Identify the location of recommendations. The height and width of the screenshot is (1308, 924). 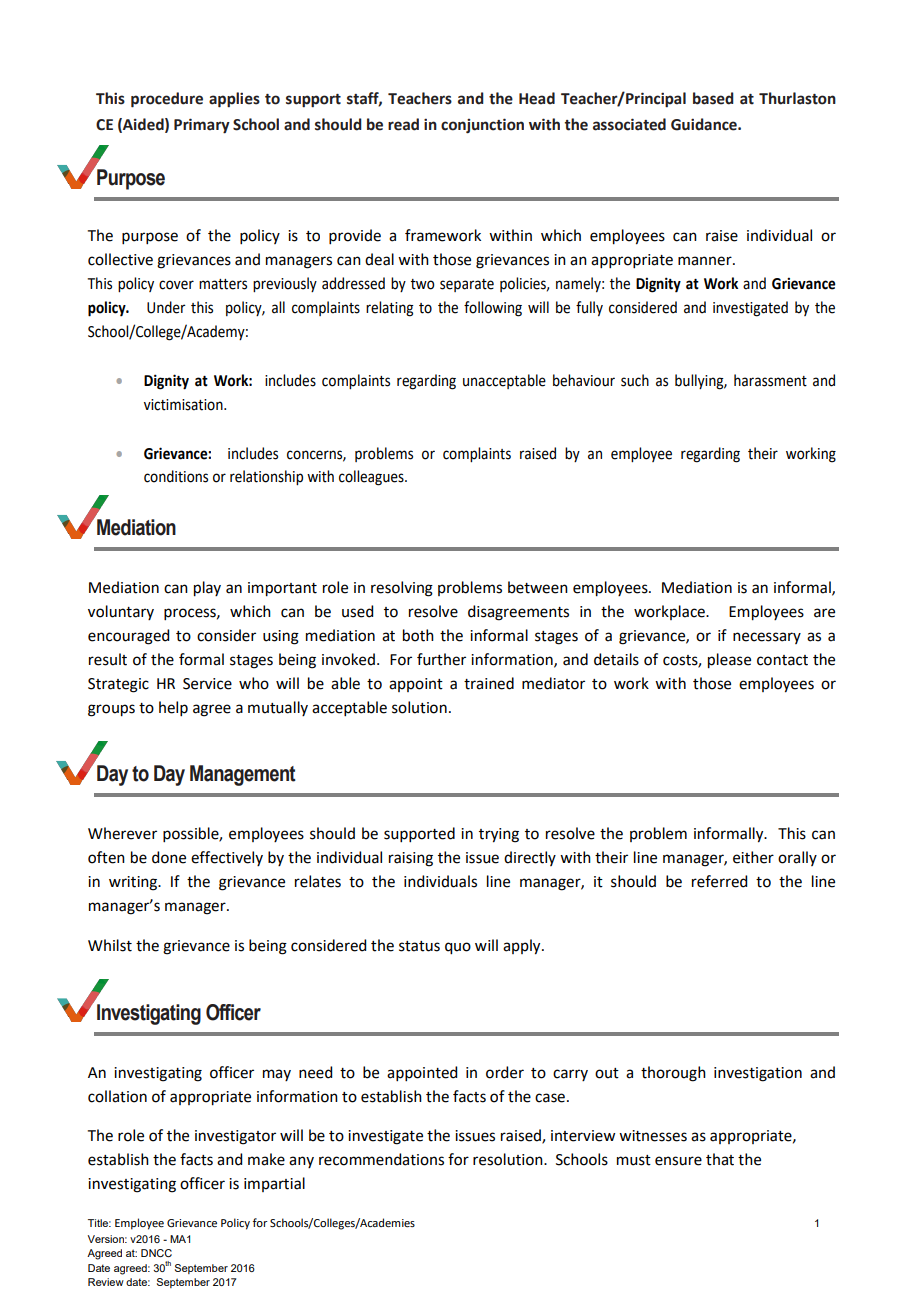
(381, 1159).
